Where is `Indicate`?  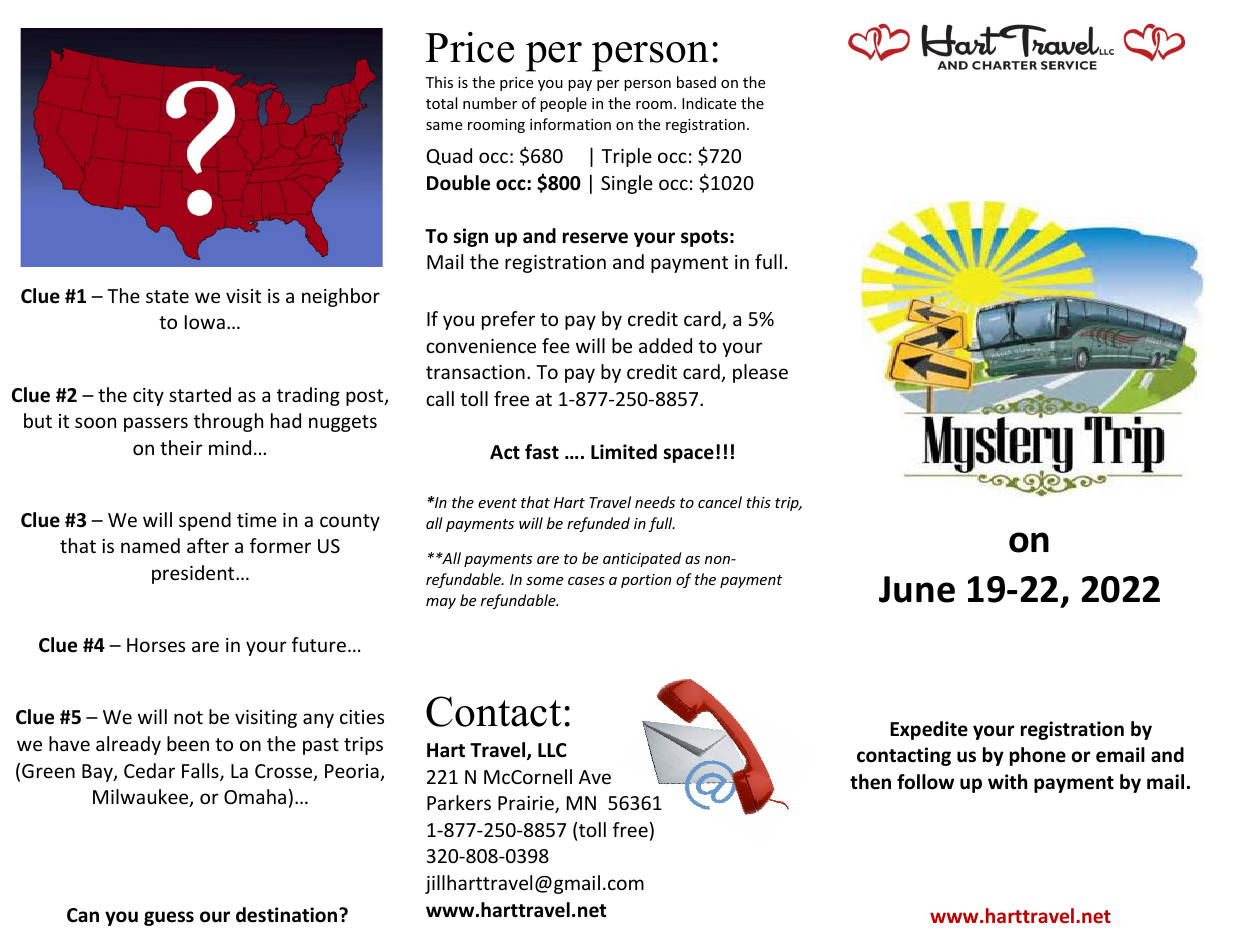
Indicate is located at coordinates (709, 103).
